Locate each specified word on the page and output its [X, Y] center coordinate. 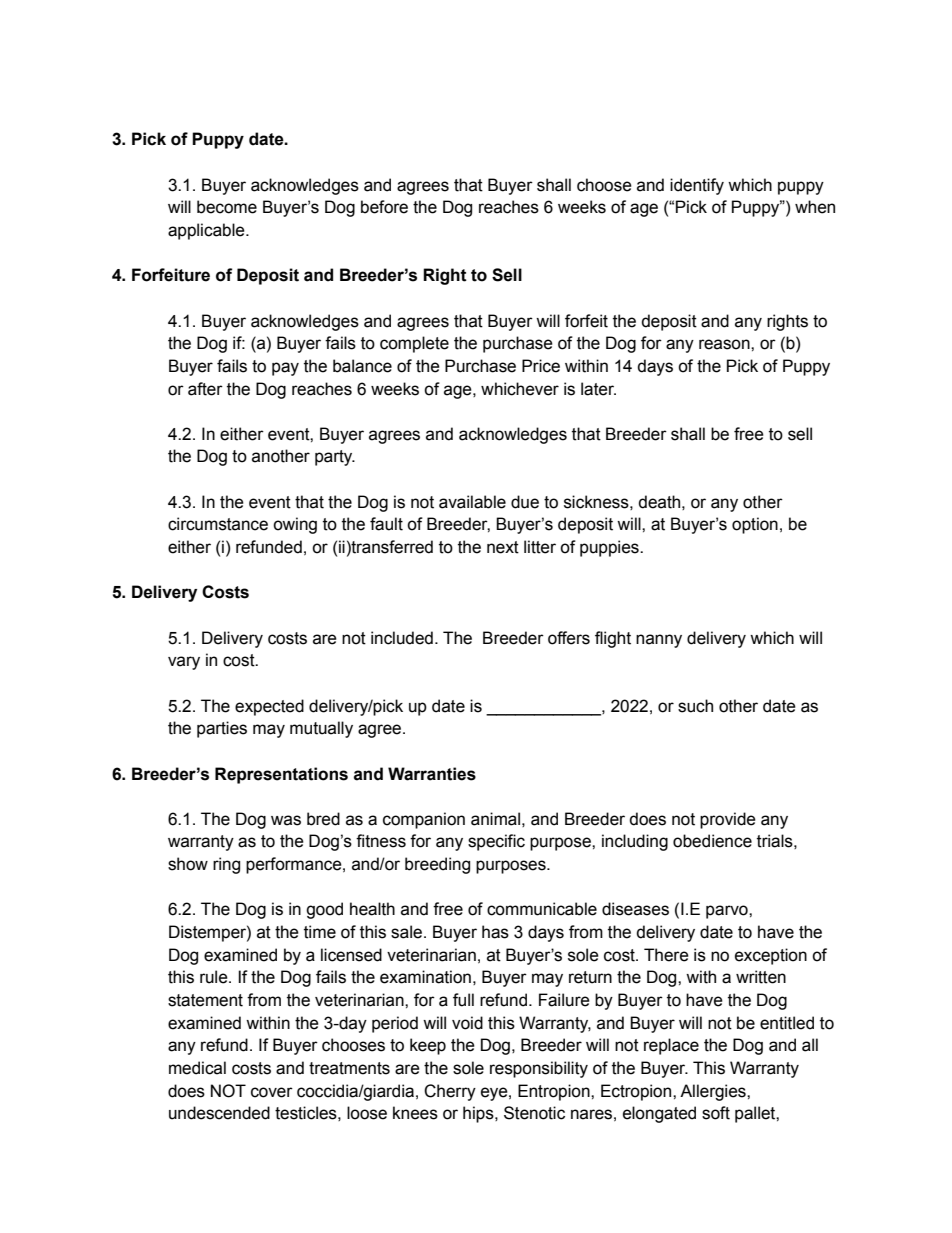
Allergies [714, 1092]
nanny [659, 641]
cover [272, 1092]
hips [479, 1114]
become [227, 207]
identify [697, 186]
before [384, 207]
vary [184, 663]
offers [569, 638]
